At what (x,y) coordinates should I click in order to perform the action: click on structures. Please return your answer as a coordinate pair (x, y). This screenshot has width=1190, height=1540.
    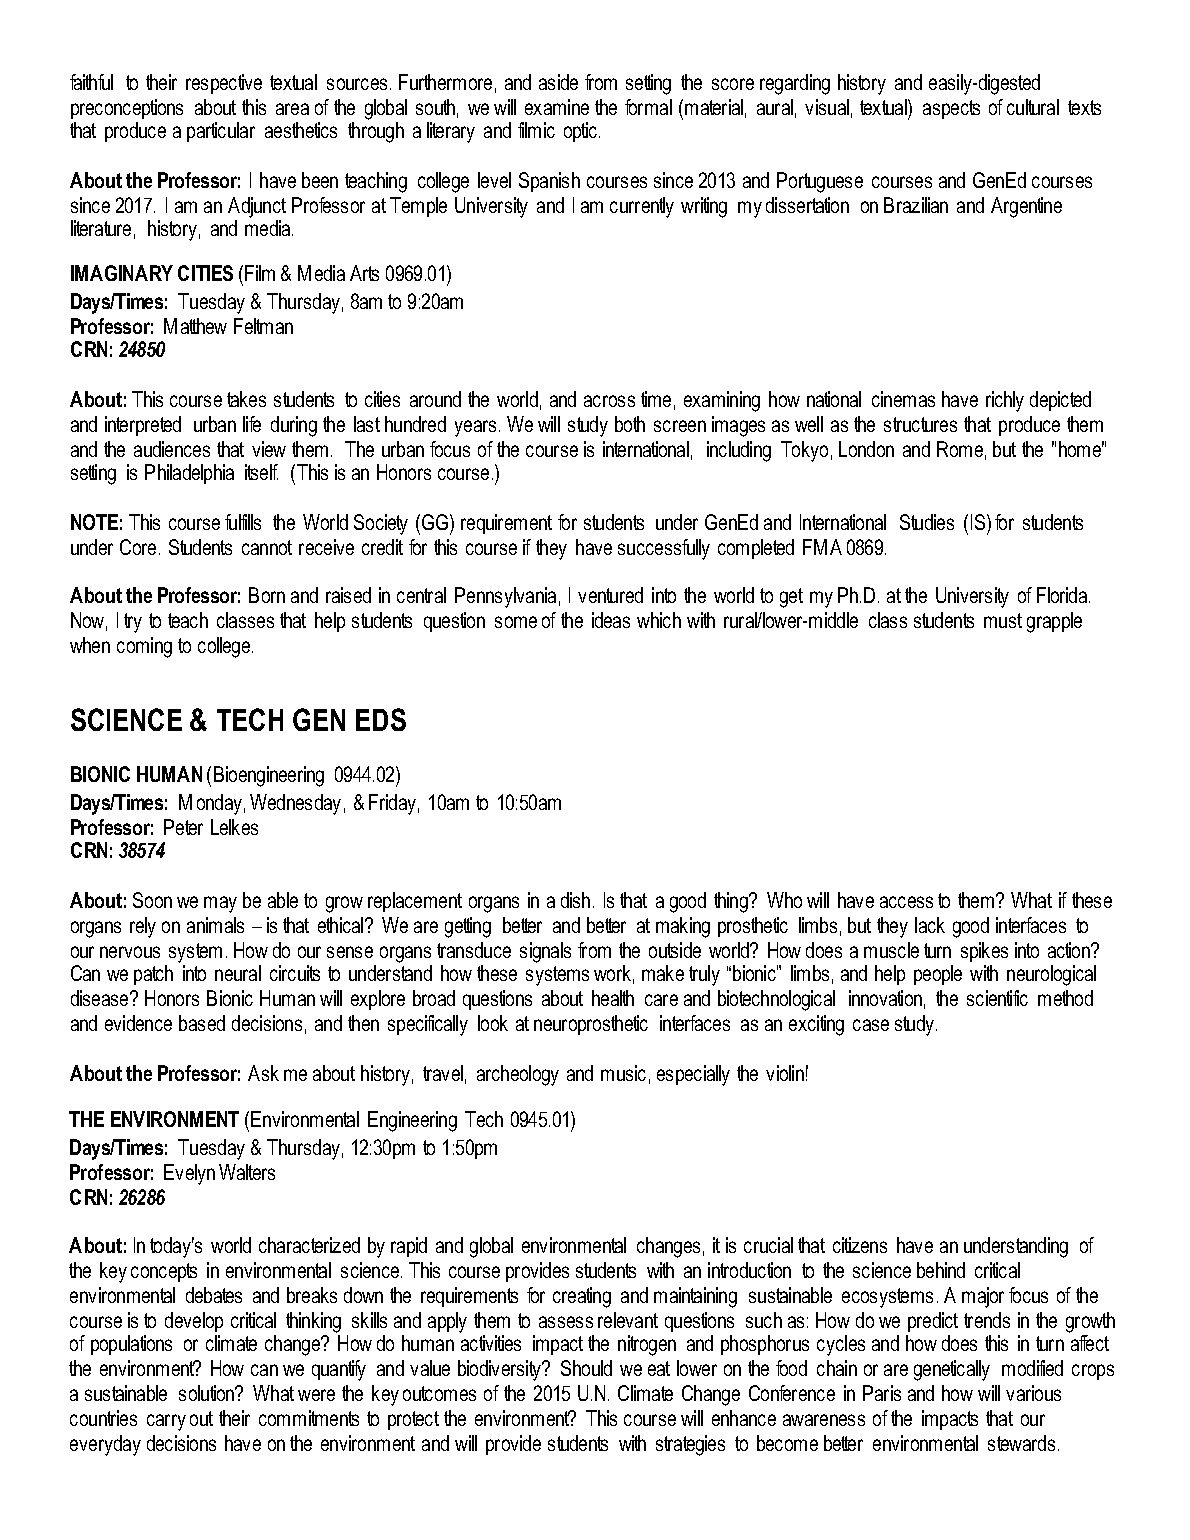
    Looking at the image, I should click on (920, 424).
